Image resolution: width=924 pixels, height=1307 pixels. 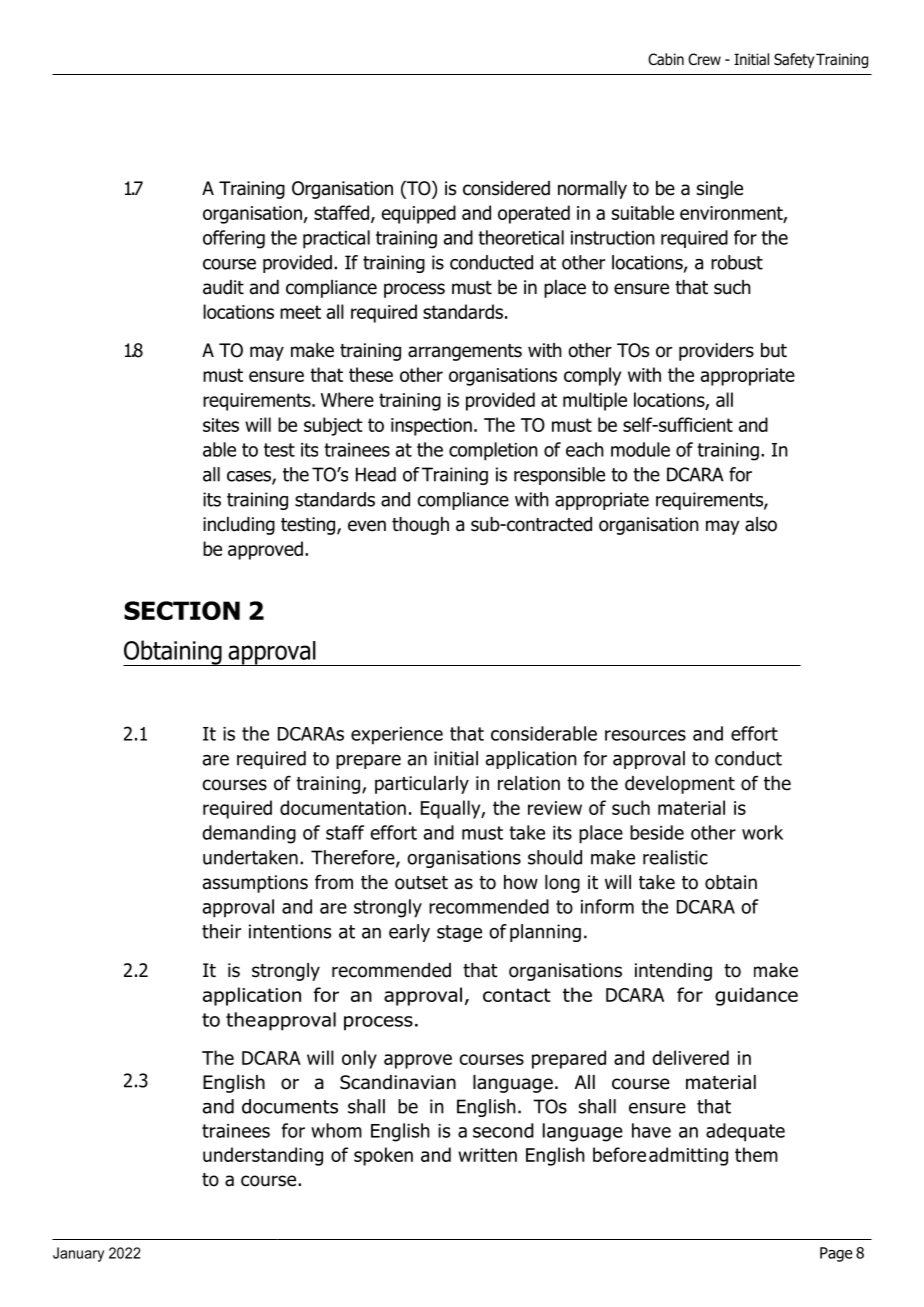 I want to click on demanding, so click(x=249, y=834).
